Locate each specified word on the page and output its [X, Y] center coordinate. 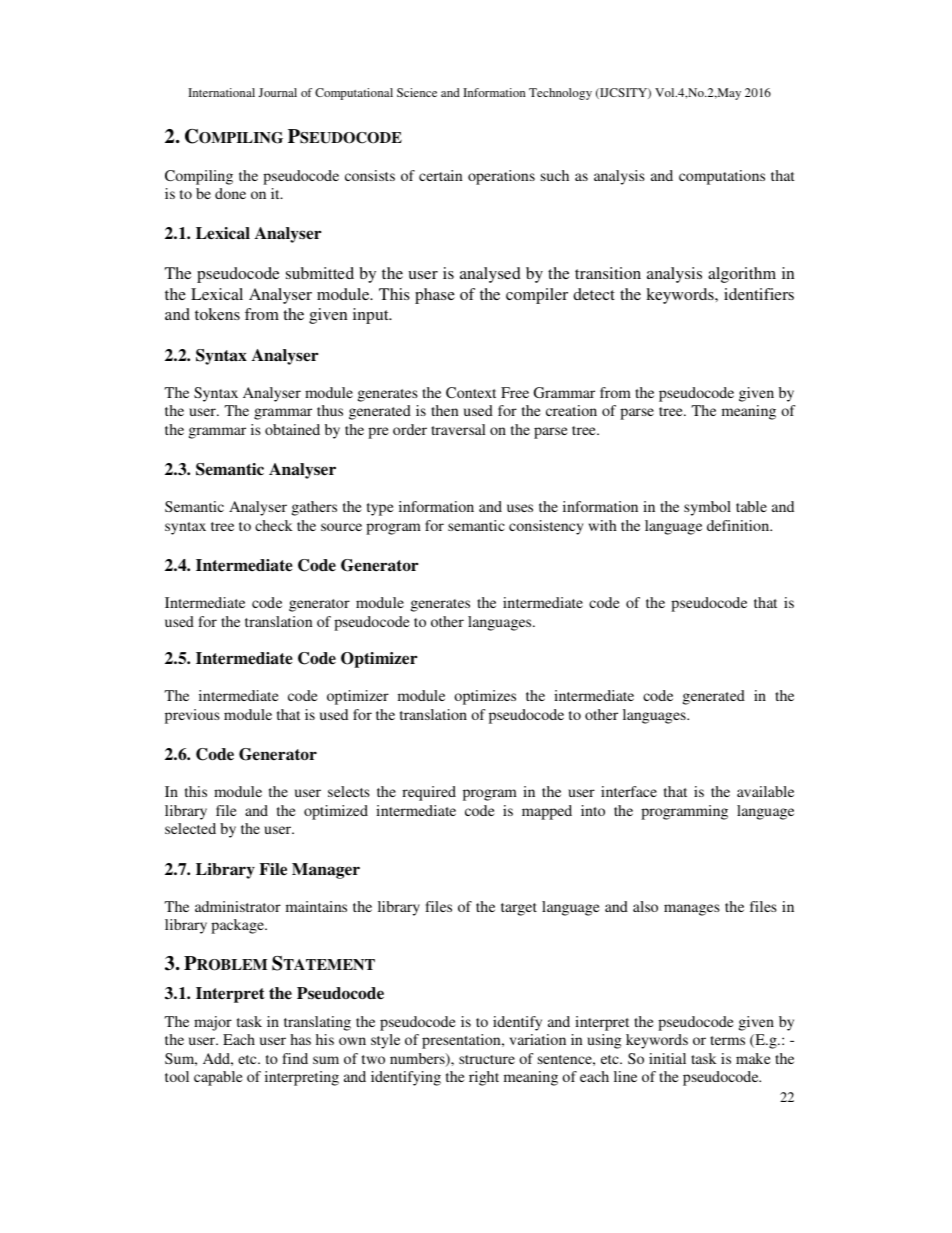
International [221, 92]
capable [218, 1078]
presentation [462, 1041]
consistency [546, 527]
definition [739, 525]
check [274, 525]
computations [722, 177]
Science [417, 92]
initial [667, 1058]
